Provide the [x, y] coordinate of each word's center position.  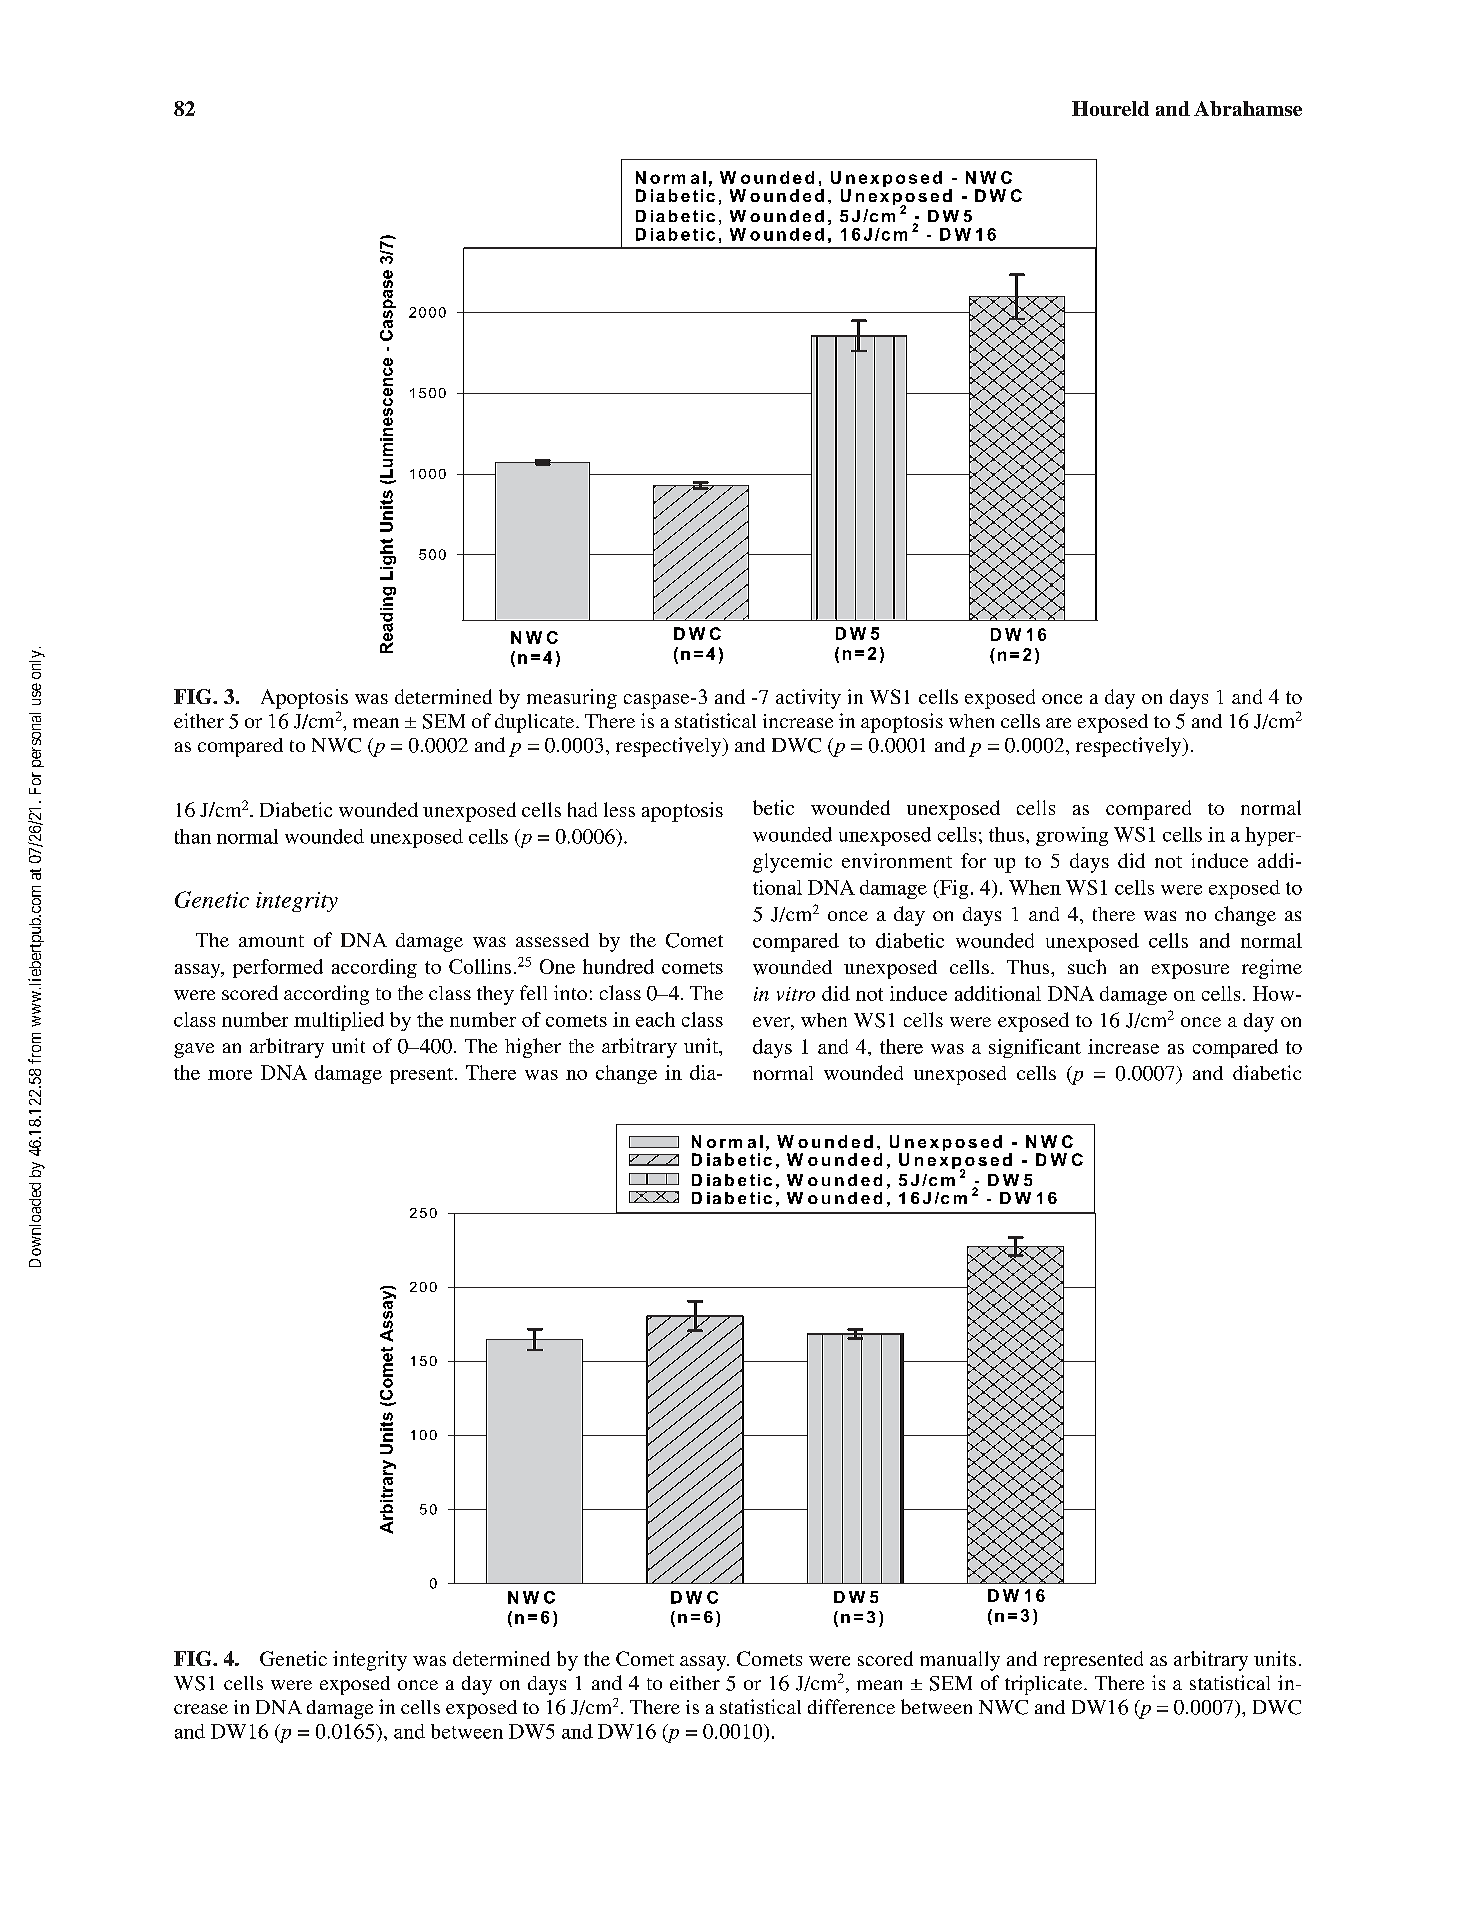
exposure [1190, 971]
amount [271, 941]
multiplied [339, 1021]
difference [851, 1706]
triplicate [1045, 1685]
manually [960, 1661]
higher [533, 1048]
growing [1072, 836]
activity [808, 699]
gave [194, 1050]
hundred [618, 966]
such [1087, 966]
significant [1035, 1048]
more [230, 1075]
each [655, 1019]
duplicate [536, 723]
